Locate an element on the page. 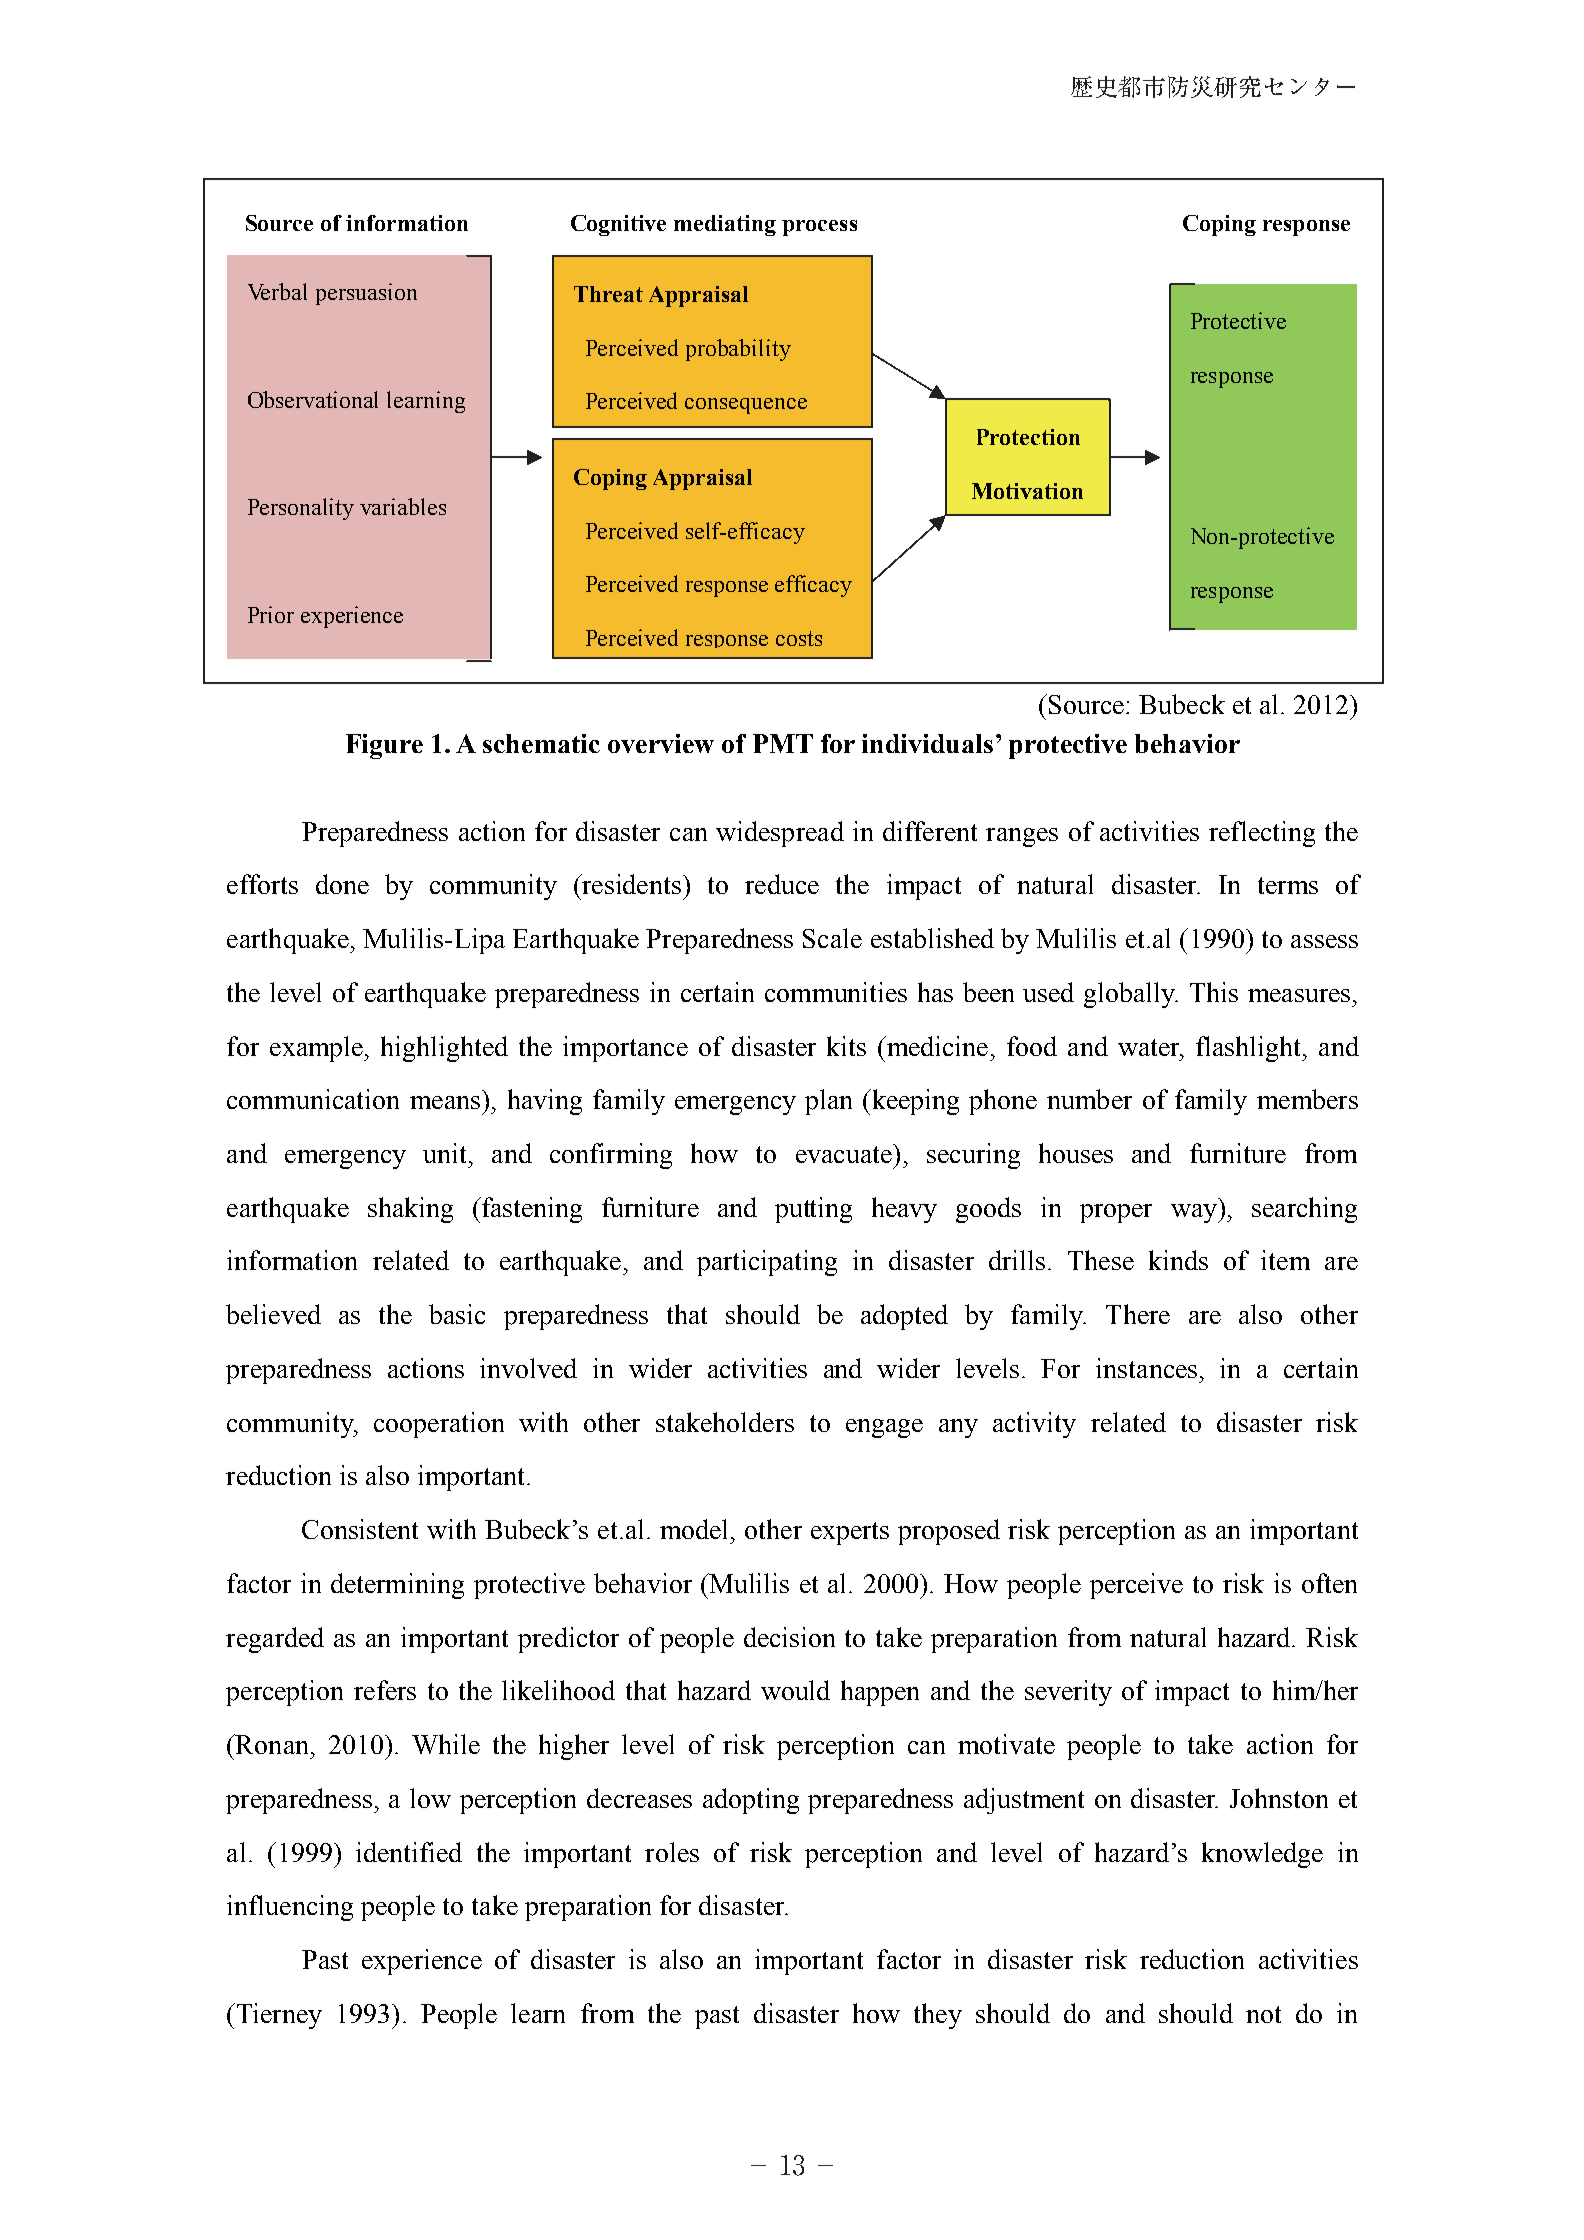 This document has width=1584, height=2240. done is located at coordinates (342, 884).
